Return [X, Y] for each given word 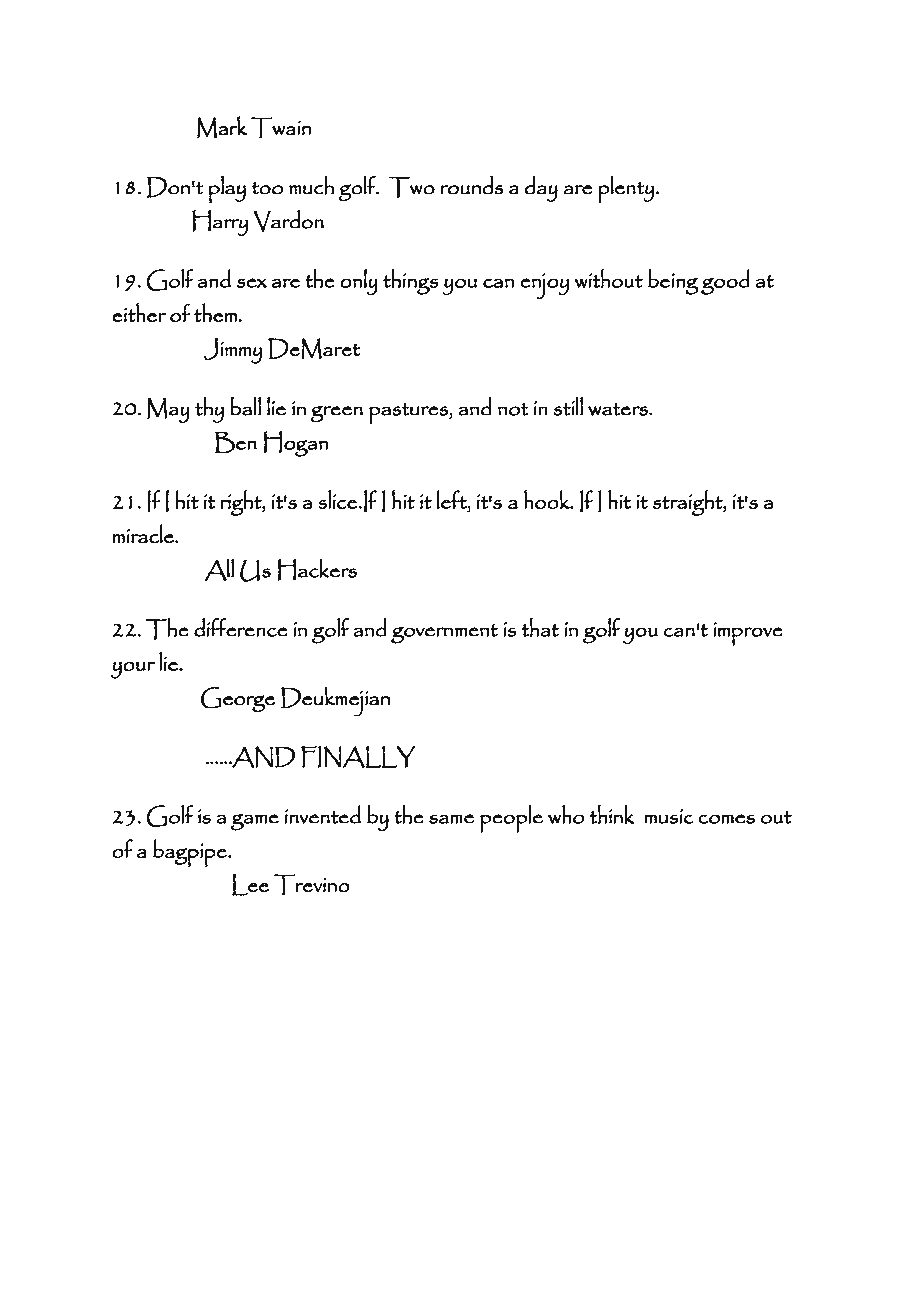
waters [619, 409]
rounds [472, 185]
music [669, 816]
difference [240, 627]
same [451, 819]
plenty [626, 189]
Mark [222, 127]
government [444, 634]
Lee [250, 885]
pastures [409, 414]
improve [748, 634]
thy [209, 410]
